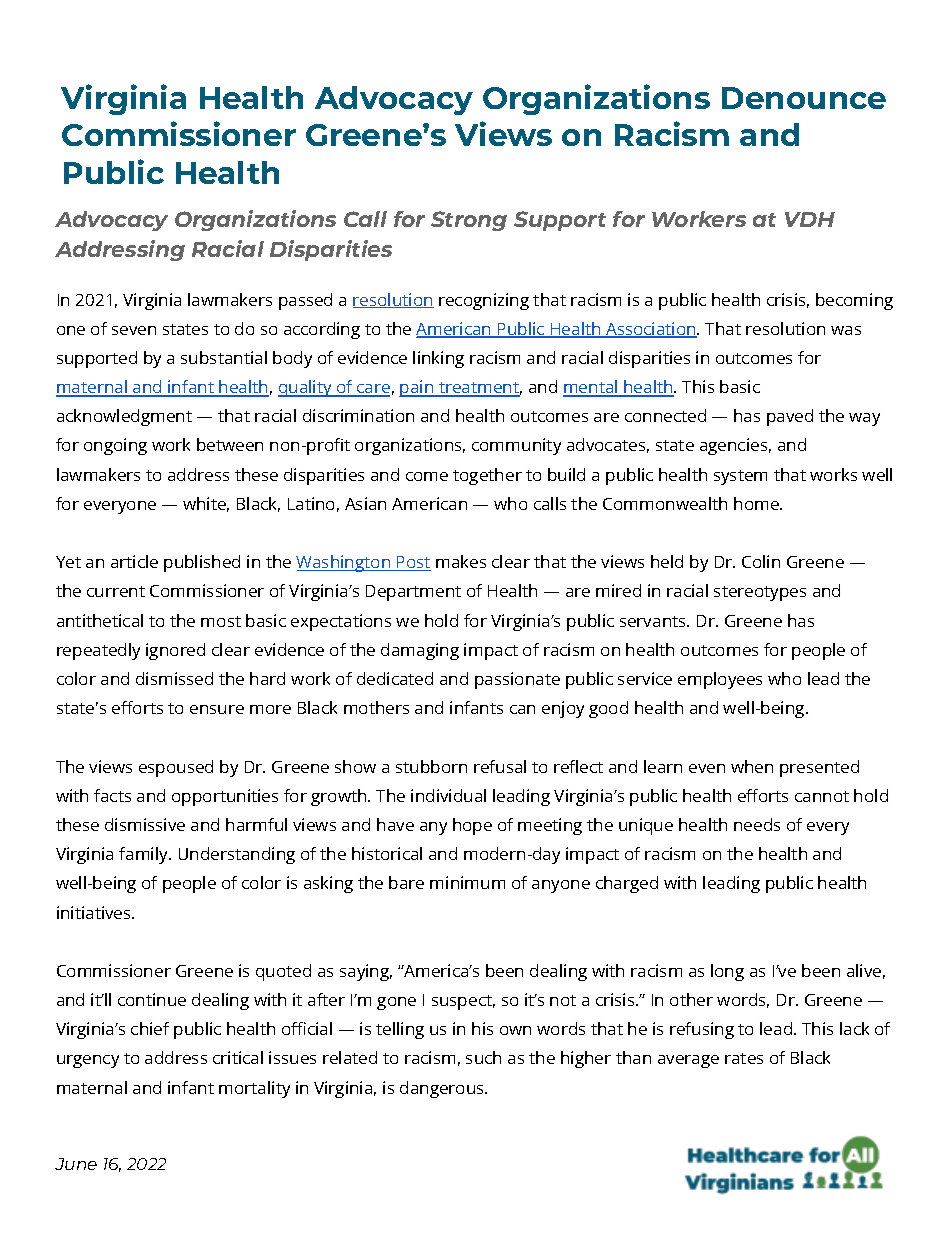  I want to click on linking, so click(438, 359).
